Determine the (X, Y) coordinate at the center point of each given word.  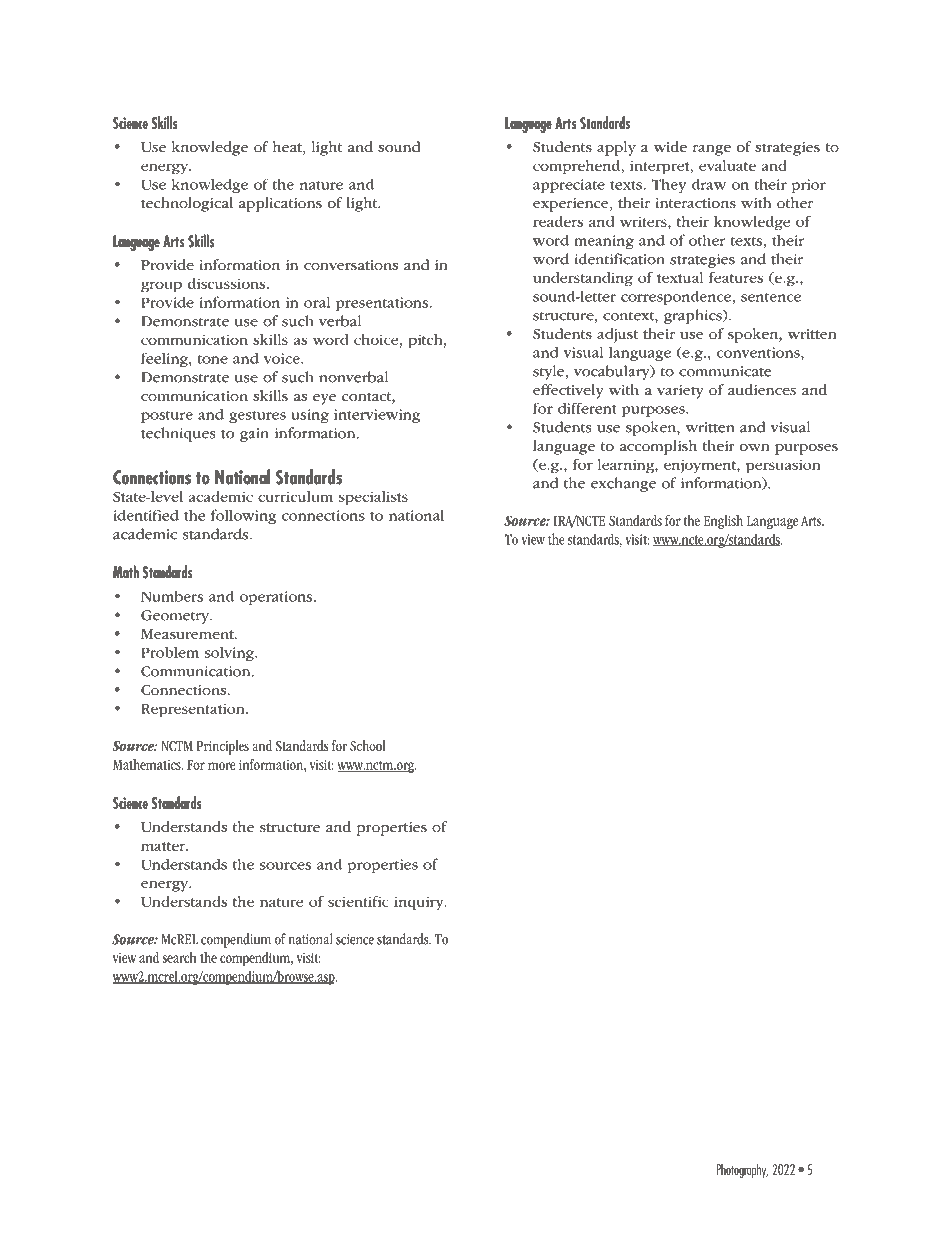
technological (187, 204)
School (368, 746)
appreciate (569, 186)
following (244, 516)
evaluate (727, 165)
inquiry (420, 903)
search (180, 957)
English (723, 522)
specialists (373, 498)
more (221, 766)
